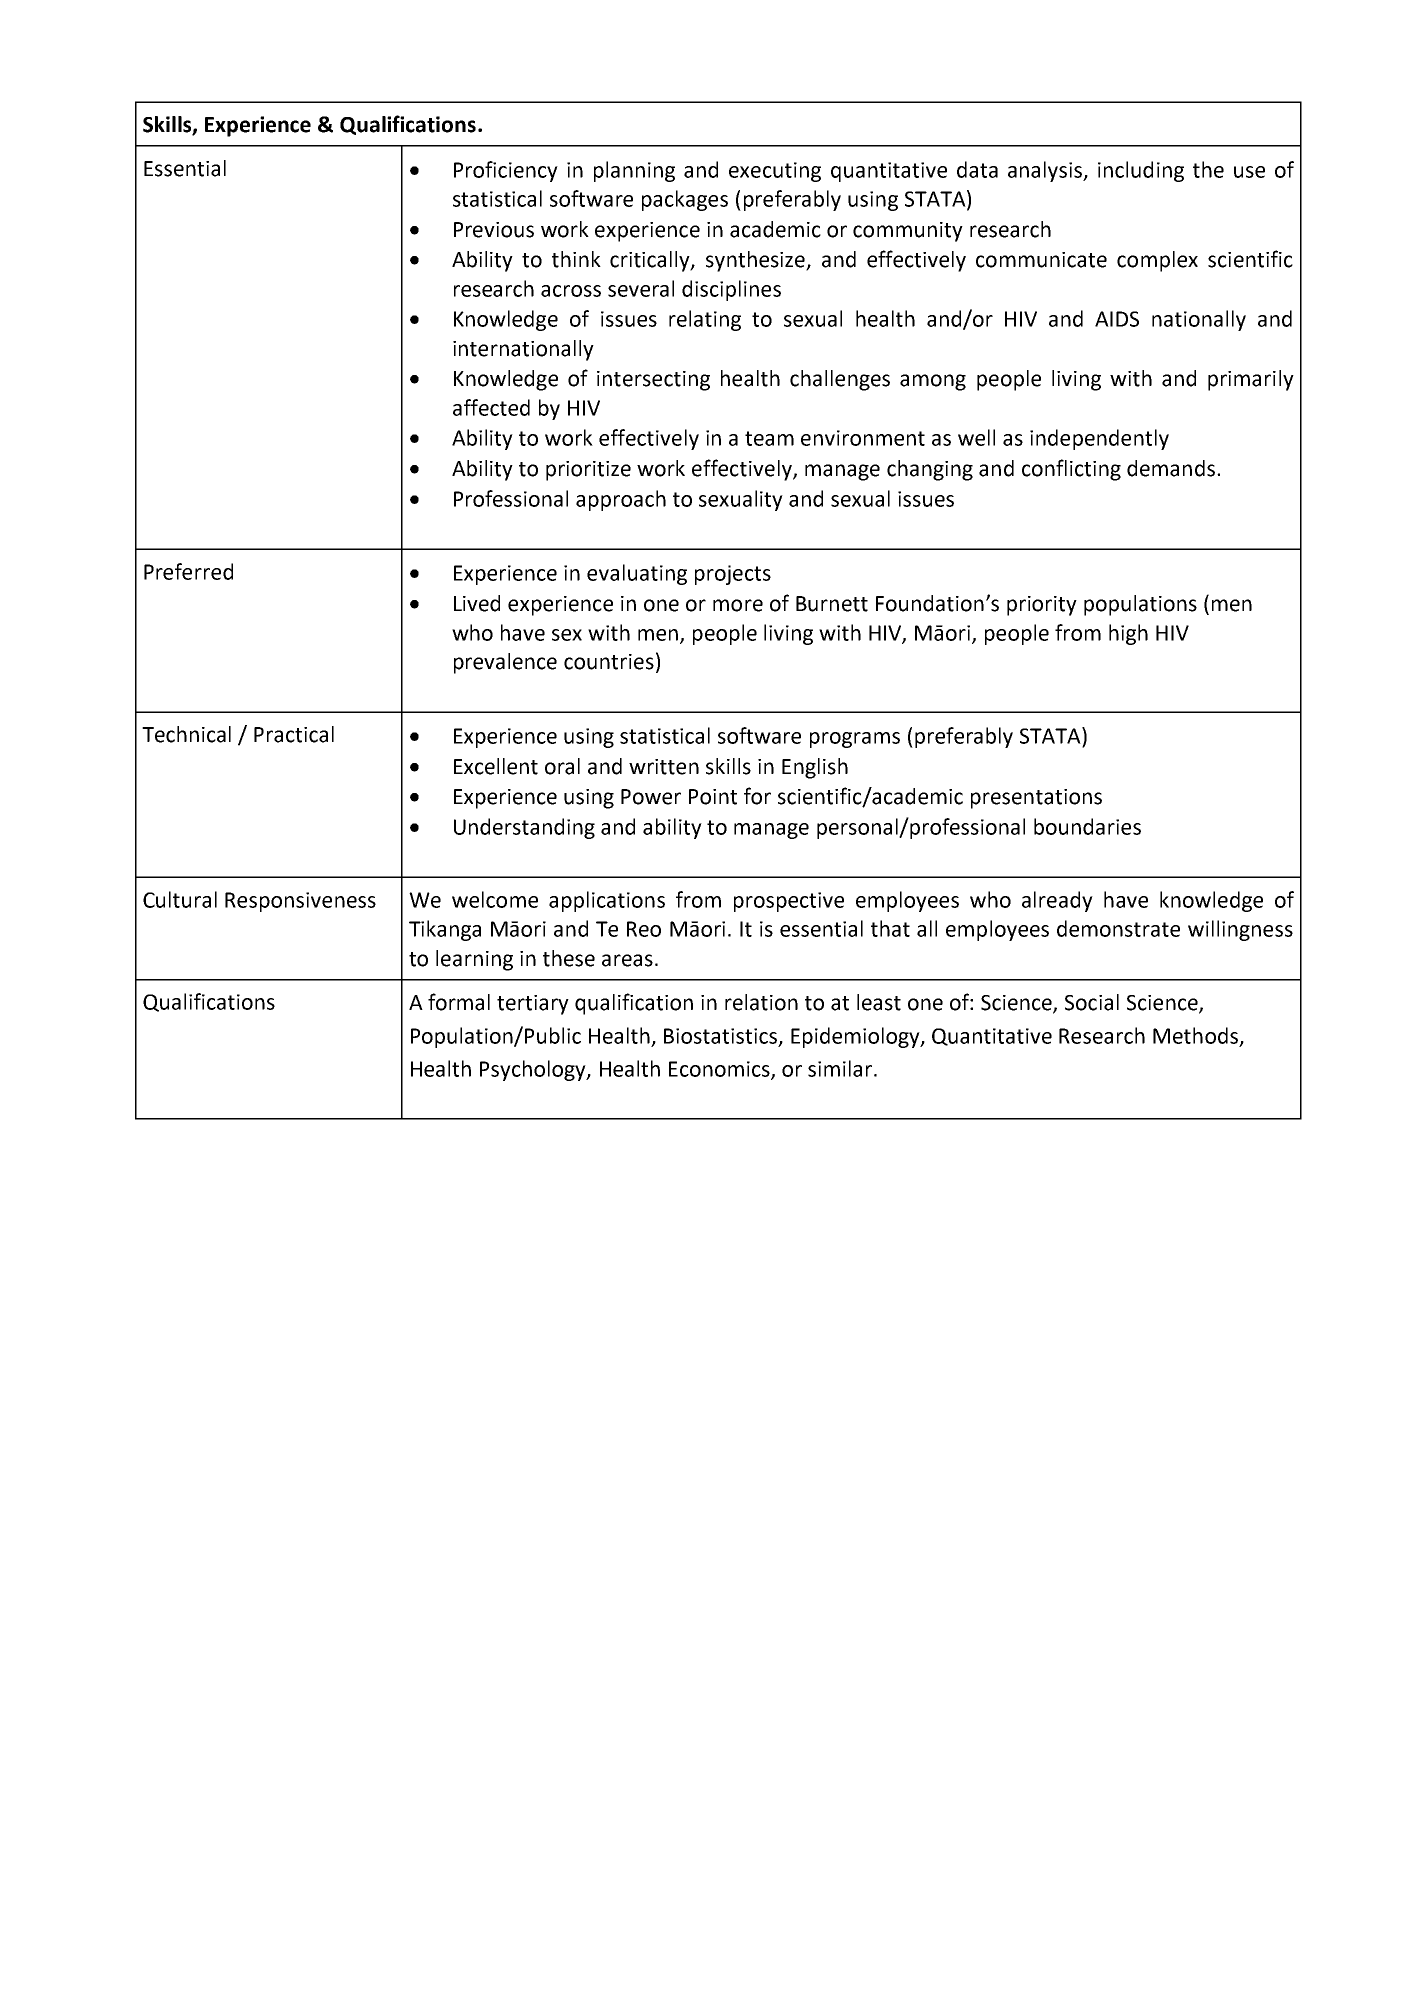  Describe the element at coordinates (1128, 634) in the screenshot. I see `high` at that location.
